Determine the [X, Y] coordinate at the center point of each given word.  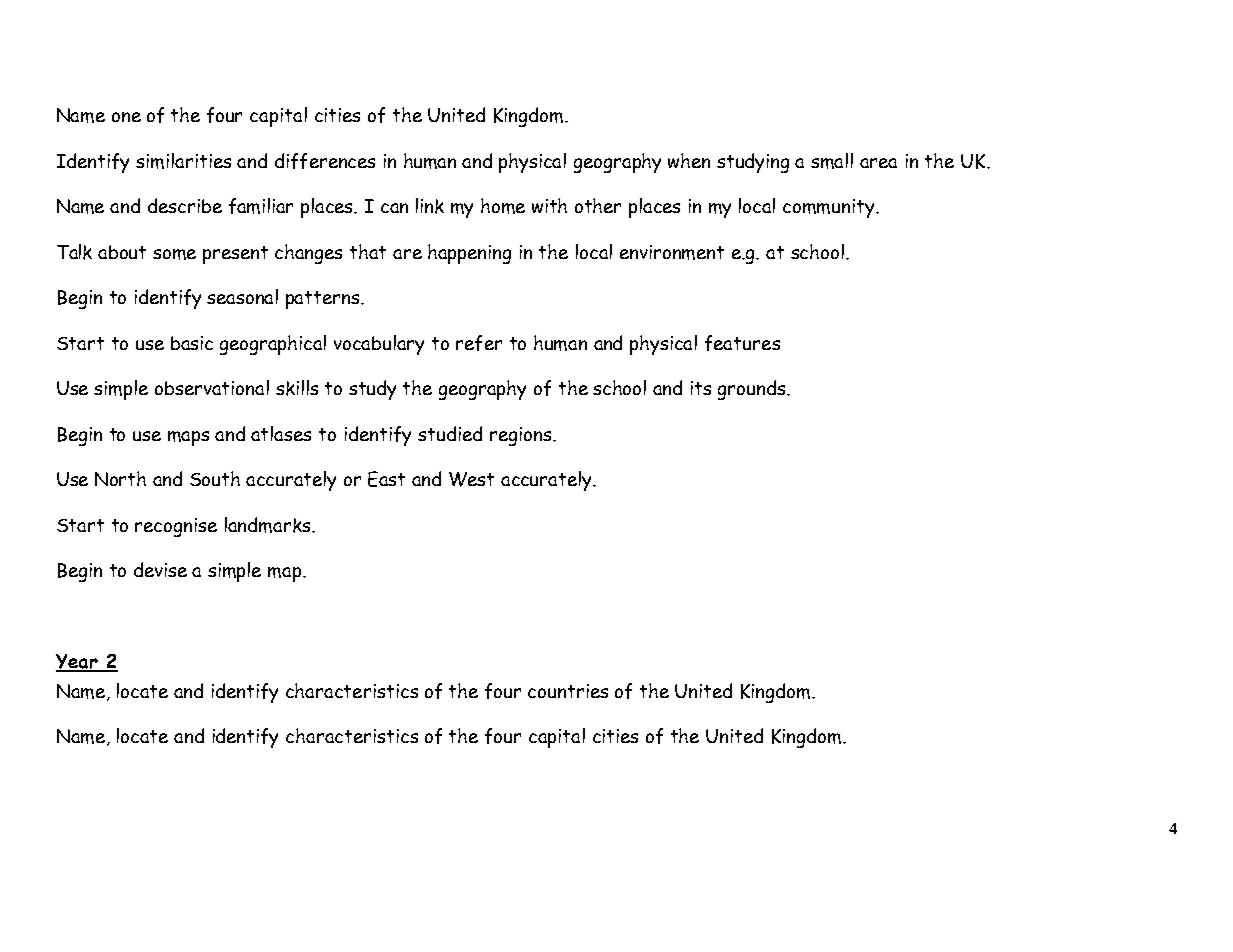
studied [450, 433]
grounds [753, 390]
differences [325, 161]
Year [78, 662]
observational [212, 387]
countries [568, 691]
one [126, 117]
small [832, 161]
